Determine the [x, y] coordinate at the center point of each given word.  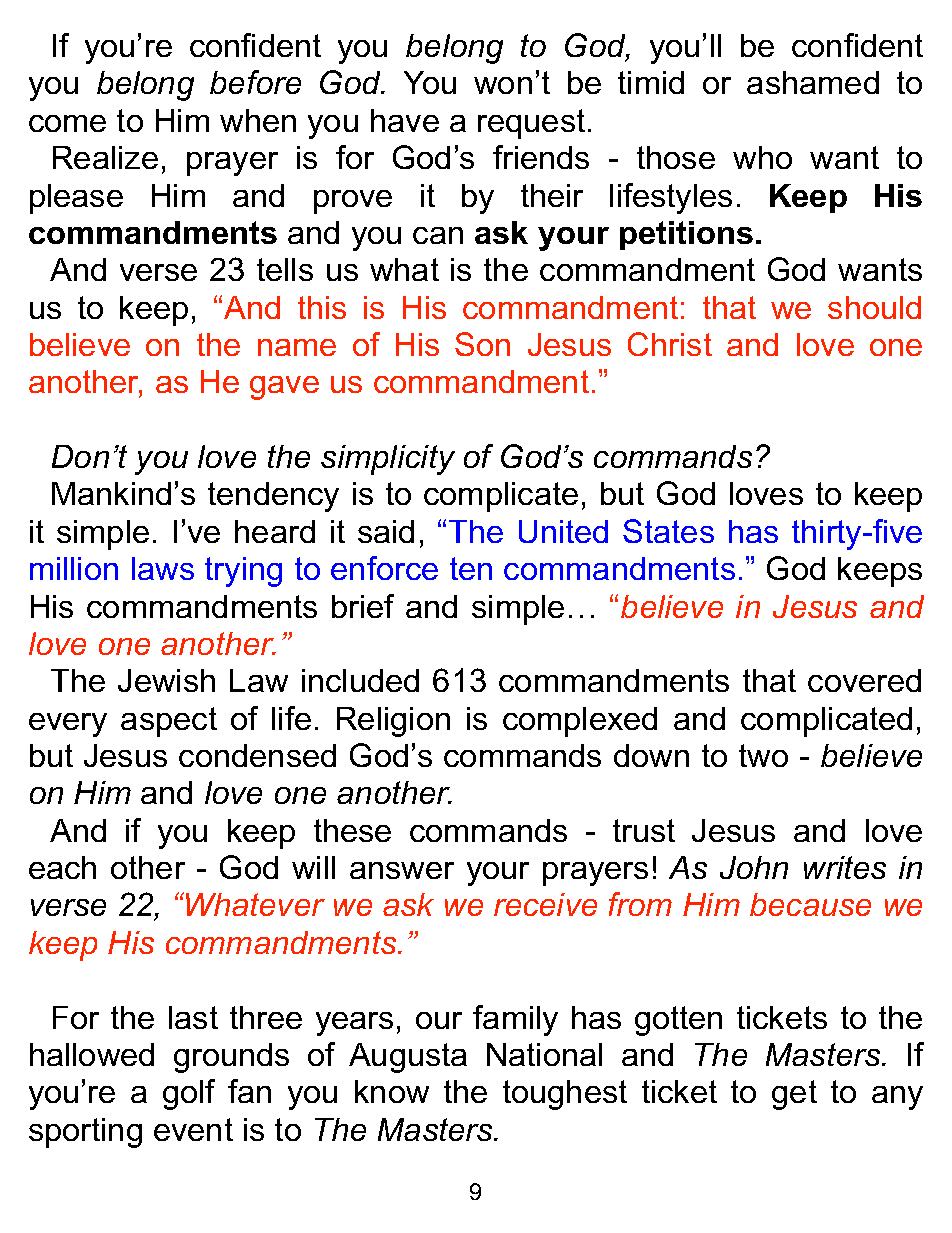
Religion [393, 722]
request [531, 124]
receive [545, 904]
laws [163, 568]
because [810, 904]
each [62, 867]
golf [189, 1094]
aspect [169, 722]
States [668, 531]
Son [482, 344]
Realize [105, 157]
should [874, 307]
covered [864, 680]
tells [285, 269]
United [563, 531]
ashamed [813, 82]
